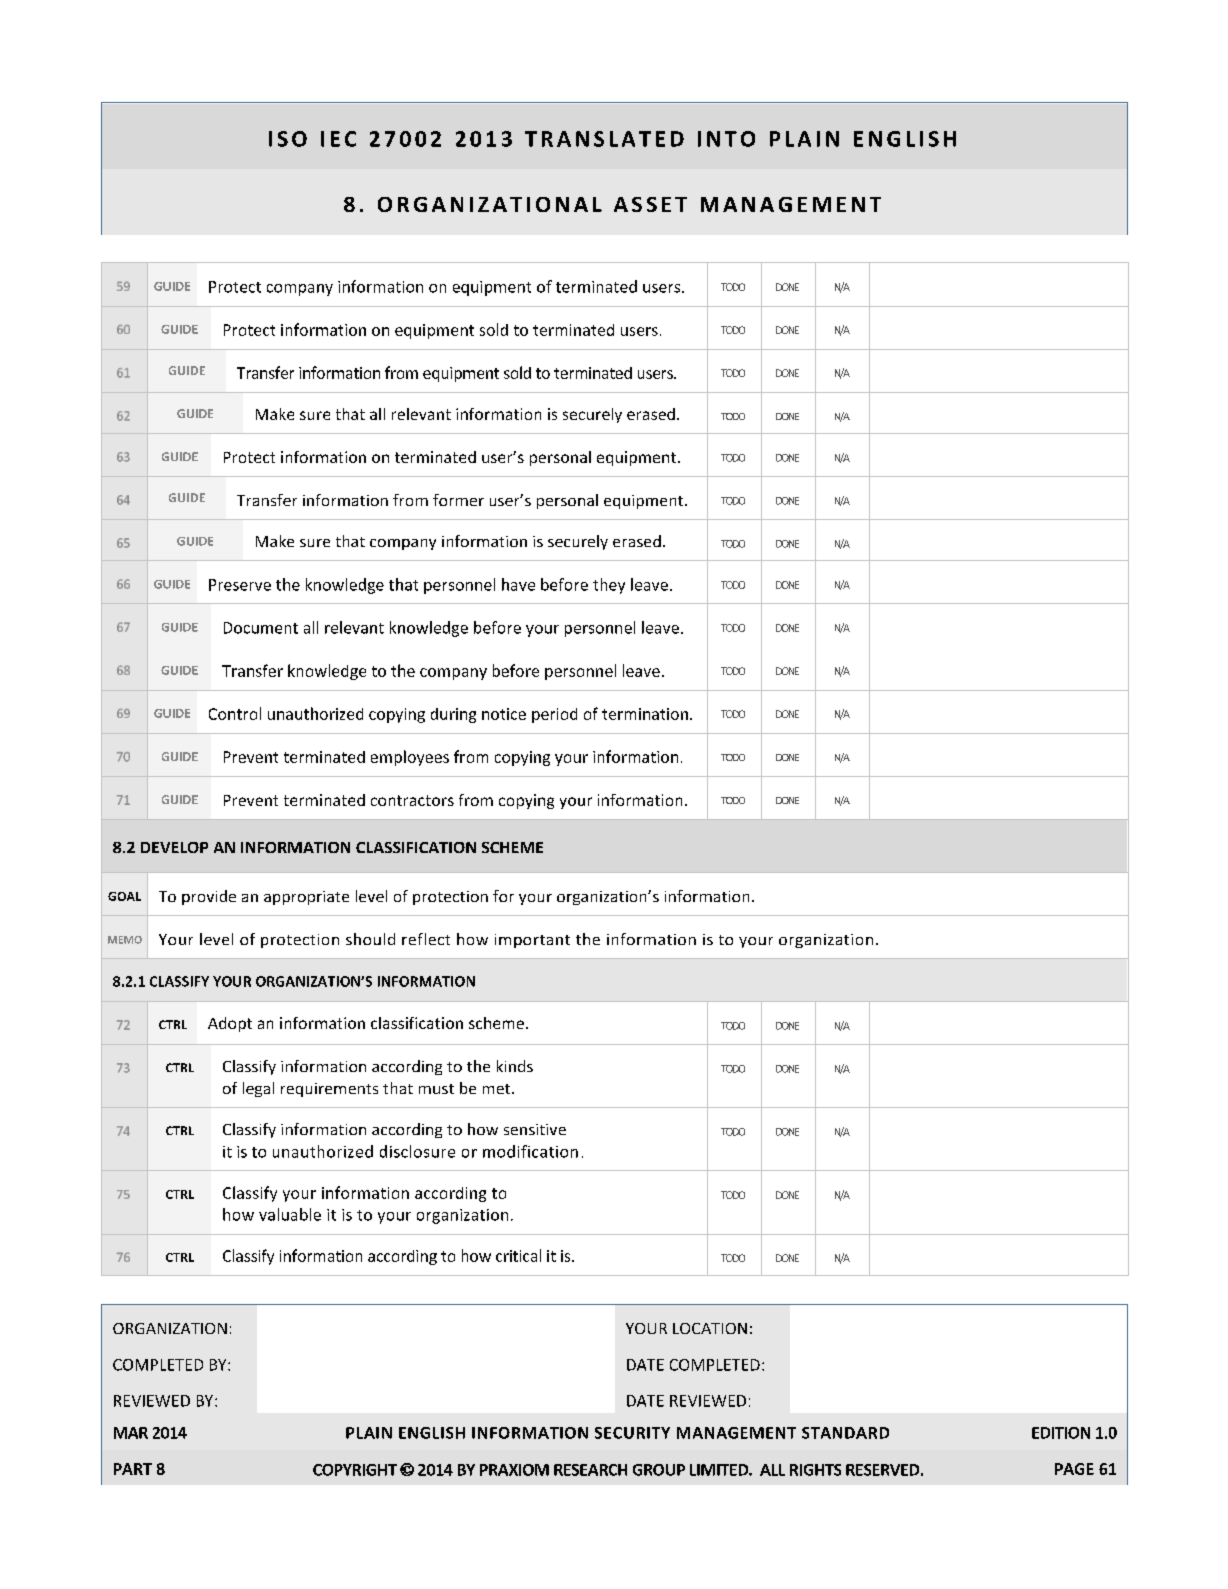  I want to click on important, so click(532, 941).
